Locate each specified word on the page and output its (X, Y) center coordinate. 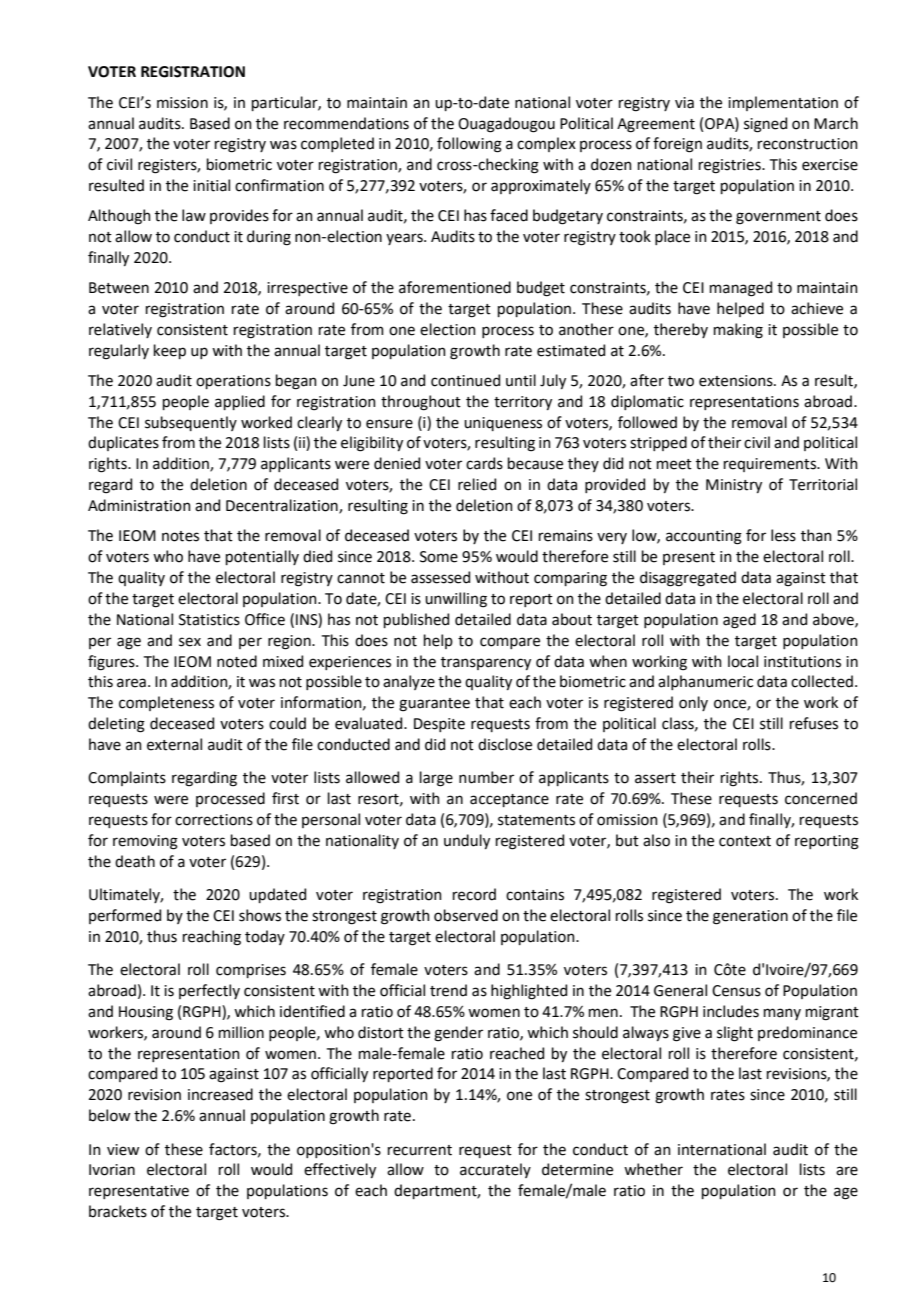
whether (653, 1169)
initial (211, 185)
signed (765, 125)
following (469, 145)
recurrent (420, 1150)
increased (220, 1094)
